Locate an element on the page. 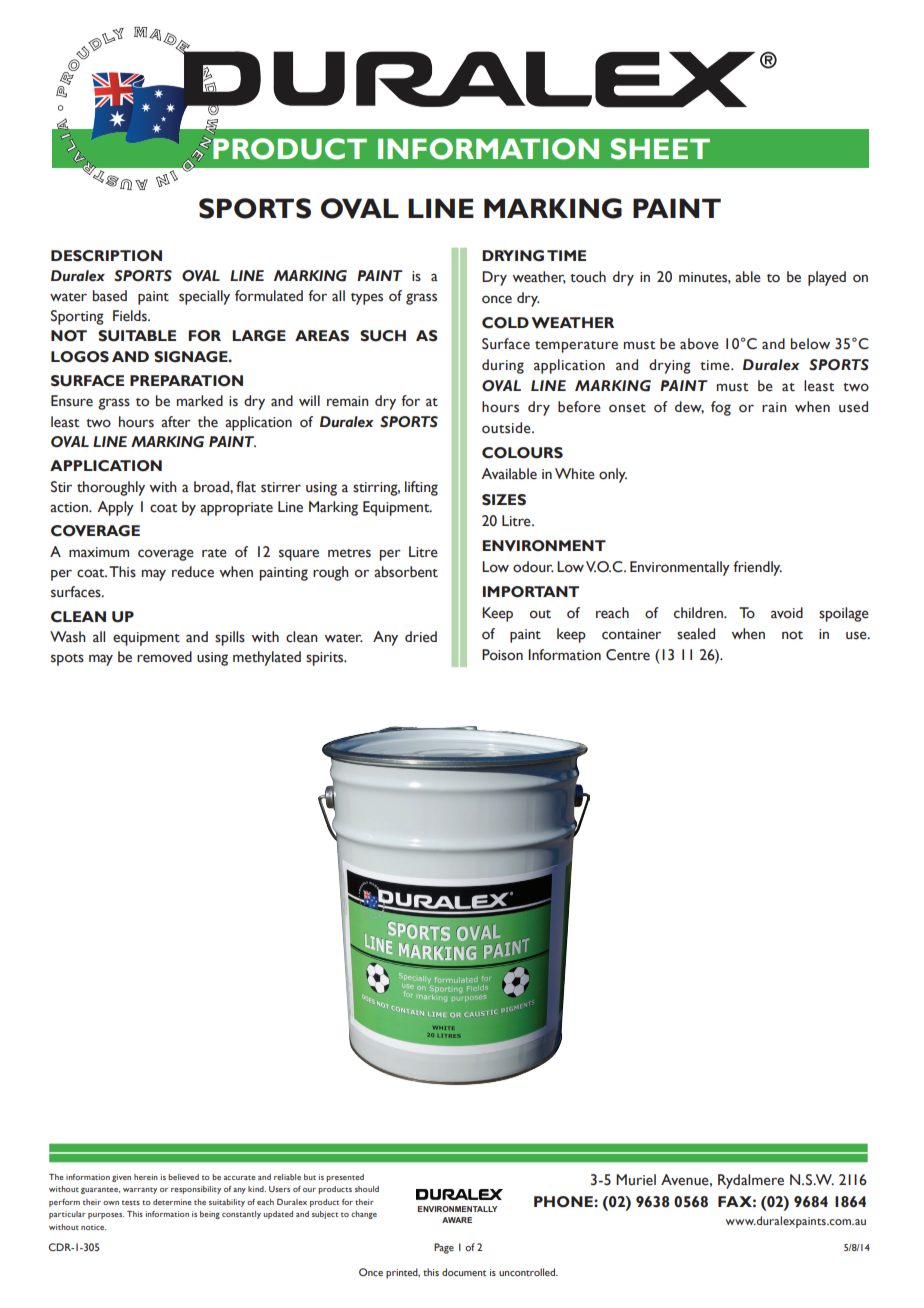  SHEET is located at coordinates (660, 149).
